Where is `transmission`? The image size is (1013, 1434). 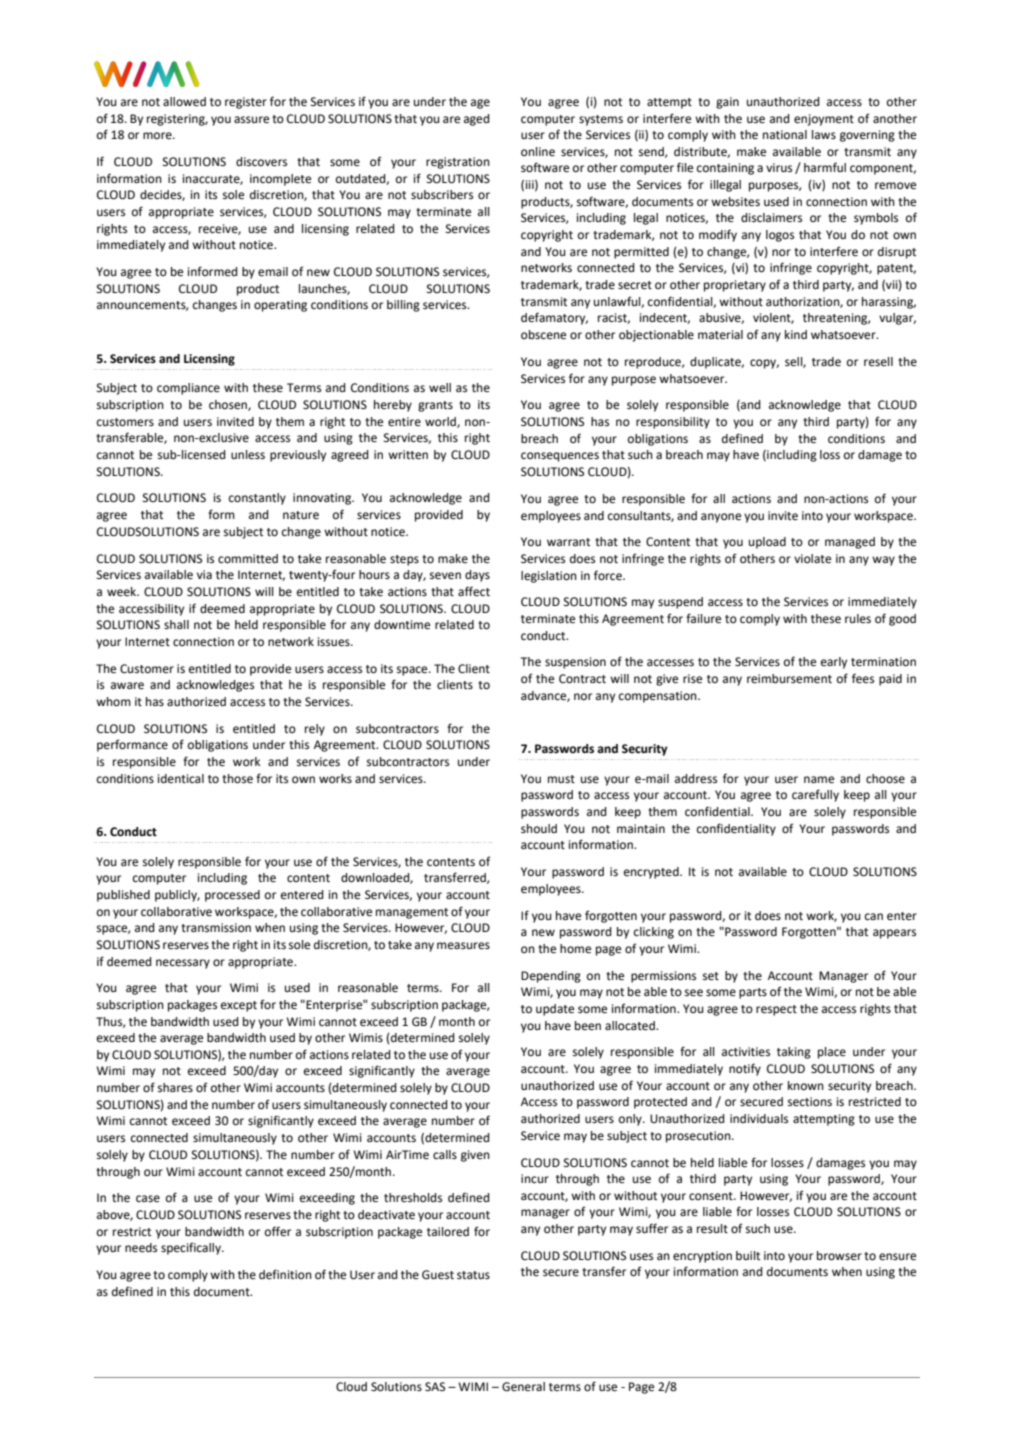
transmission is located at coordinates (216, 928).
